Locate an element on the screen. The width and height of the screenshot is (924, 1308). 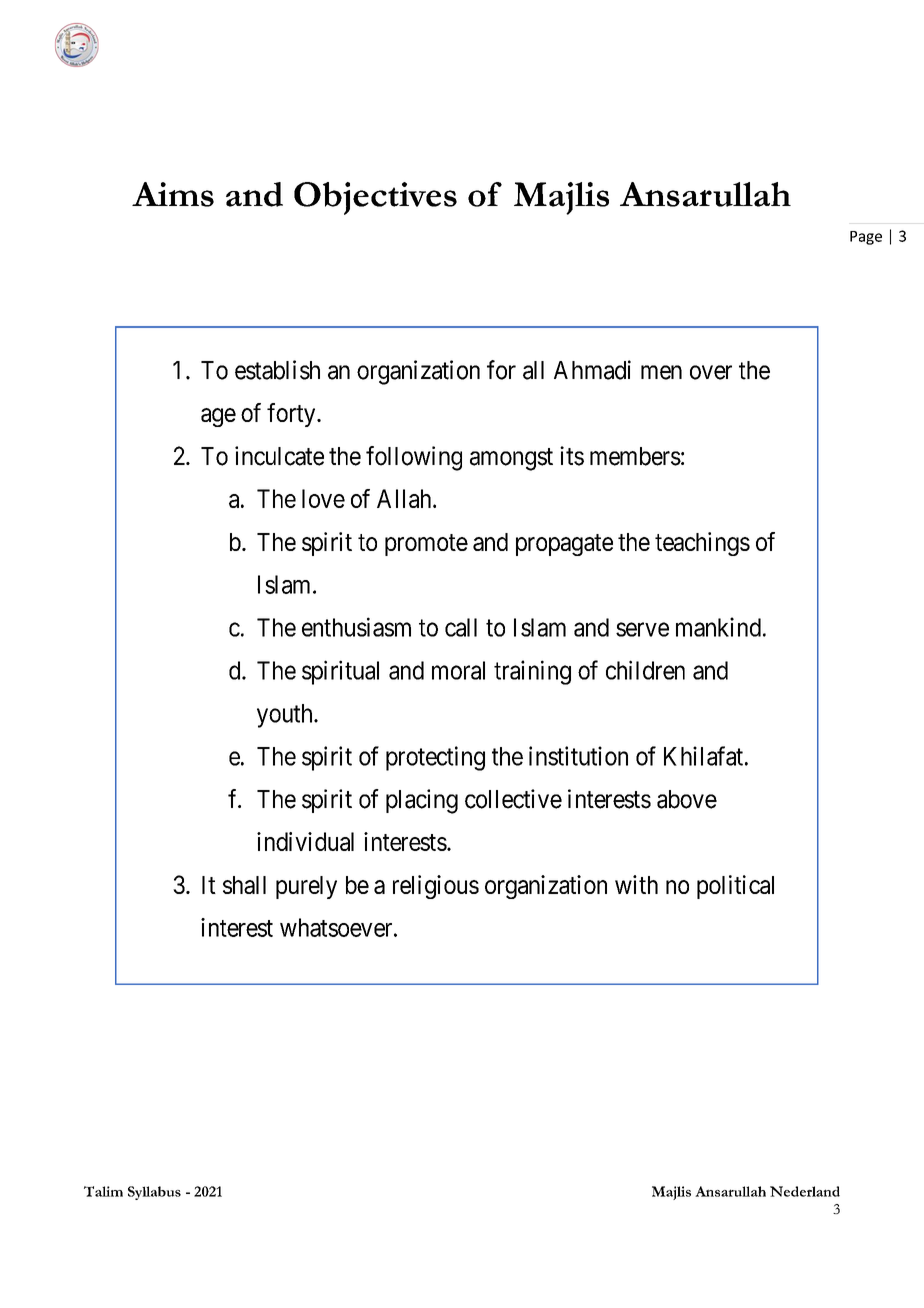
mankind is located at coordinates (718, 627).
